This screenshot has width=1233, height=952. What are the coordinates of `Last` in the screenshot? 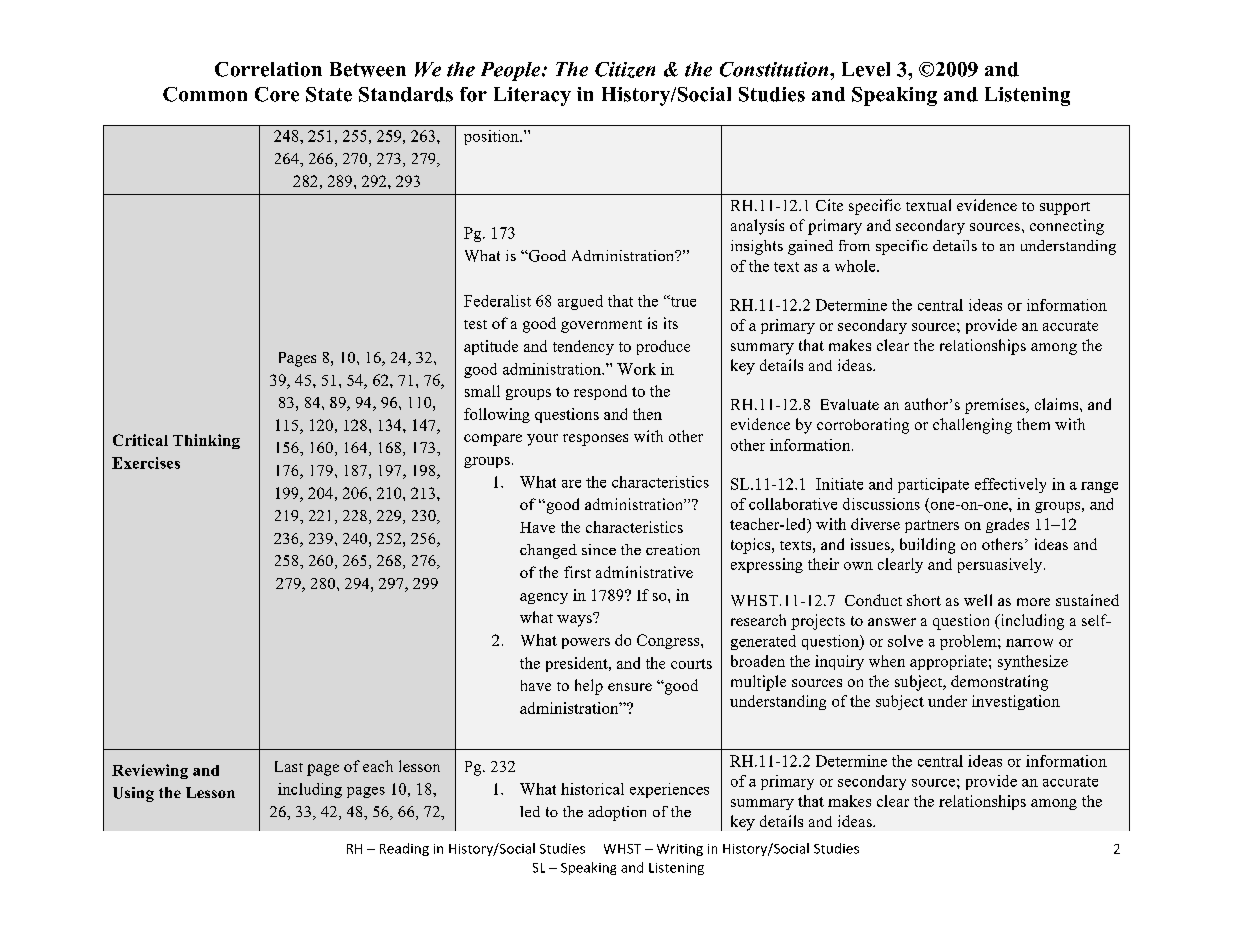 It's located at (289, 766).
